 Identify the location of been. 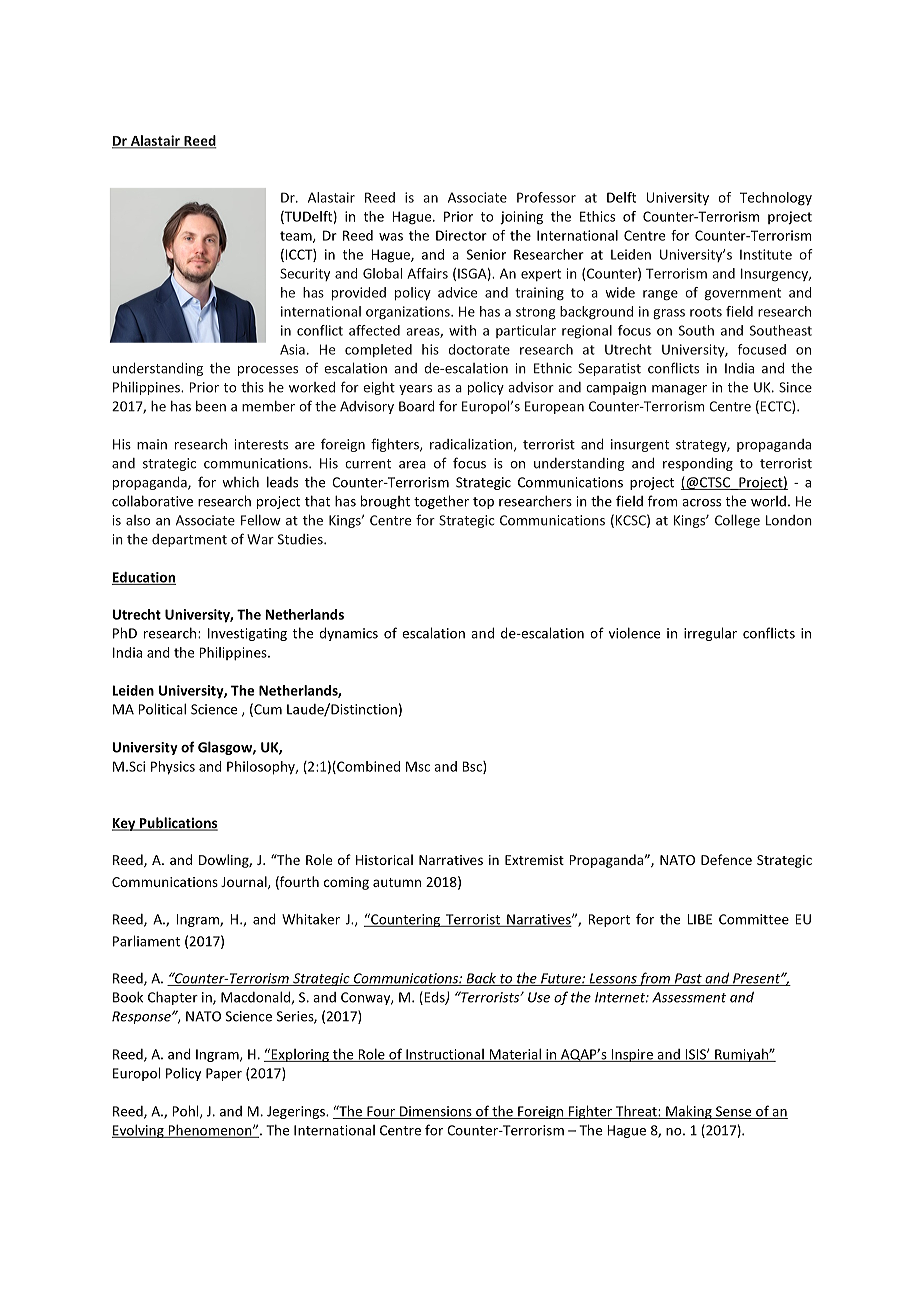
(211, 406).
